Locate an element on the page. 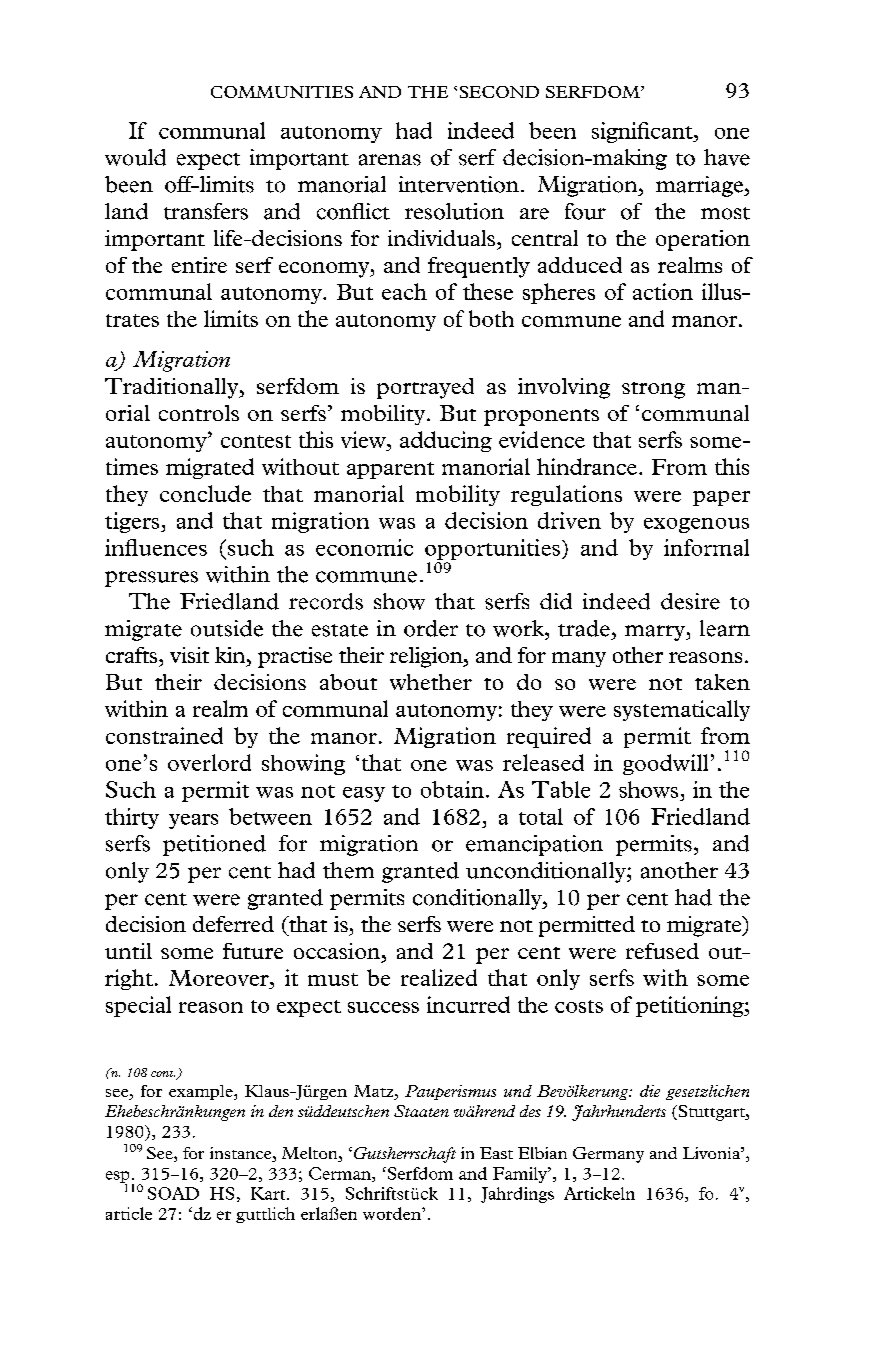  would is located at coordinates (135, 157).
